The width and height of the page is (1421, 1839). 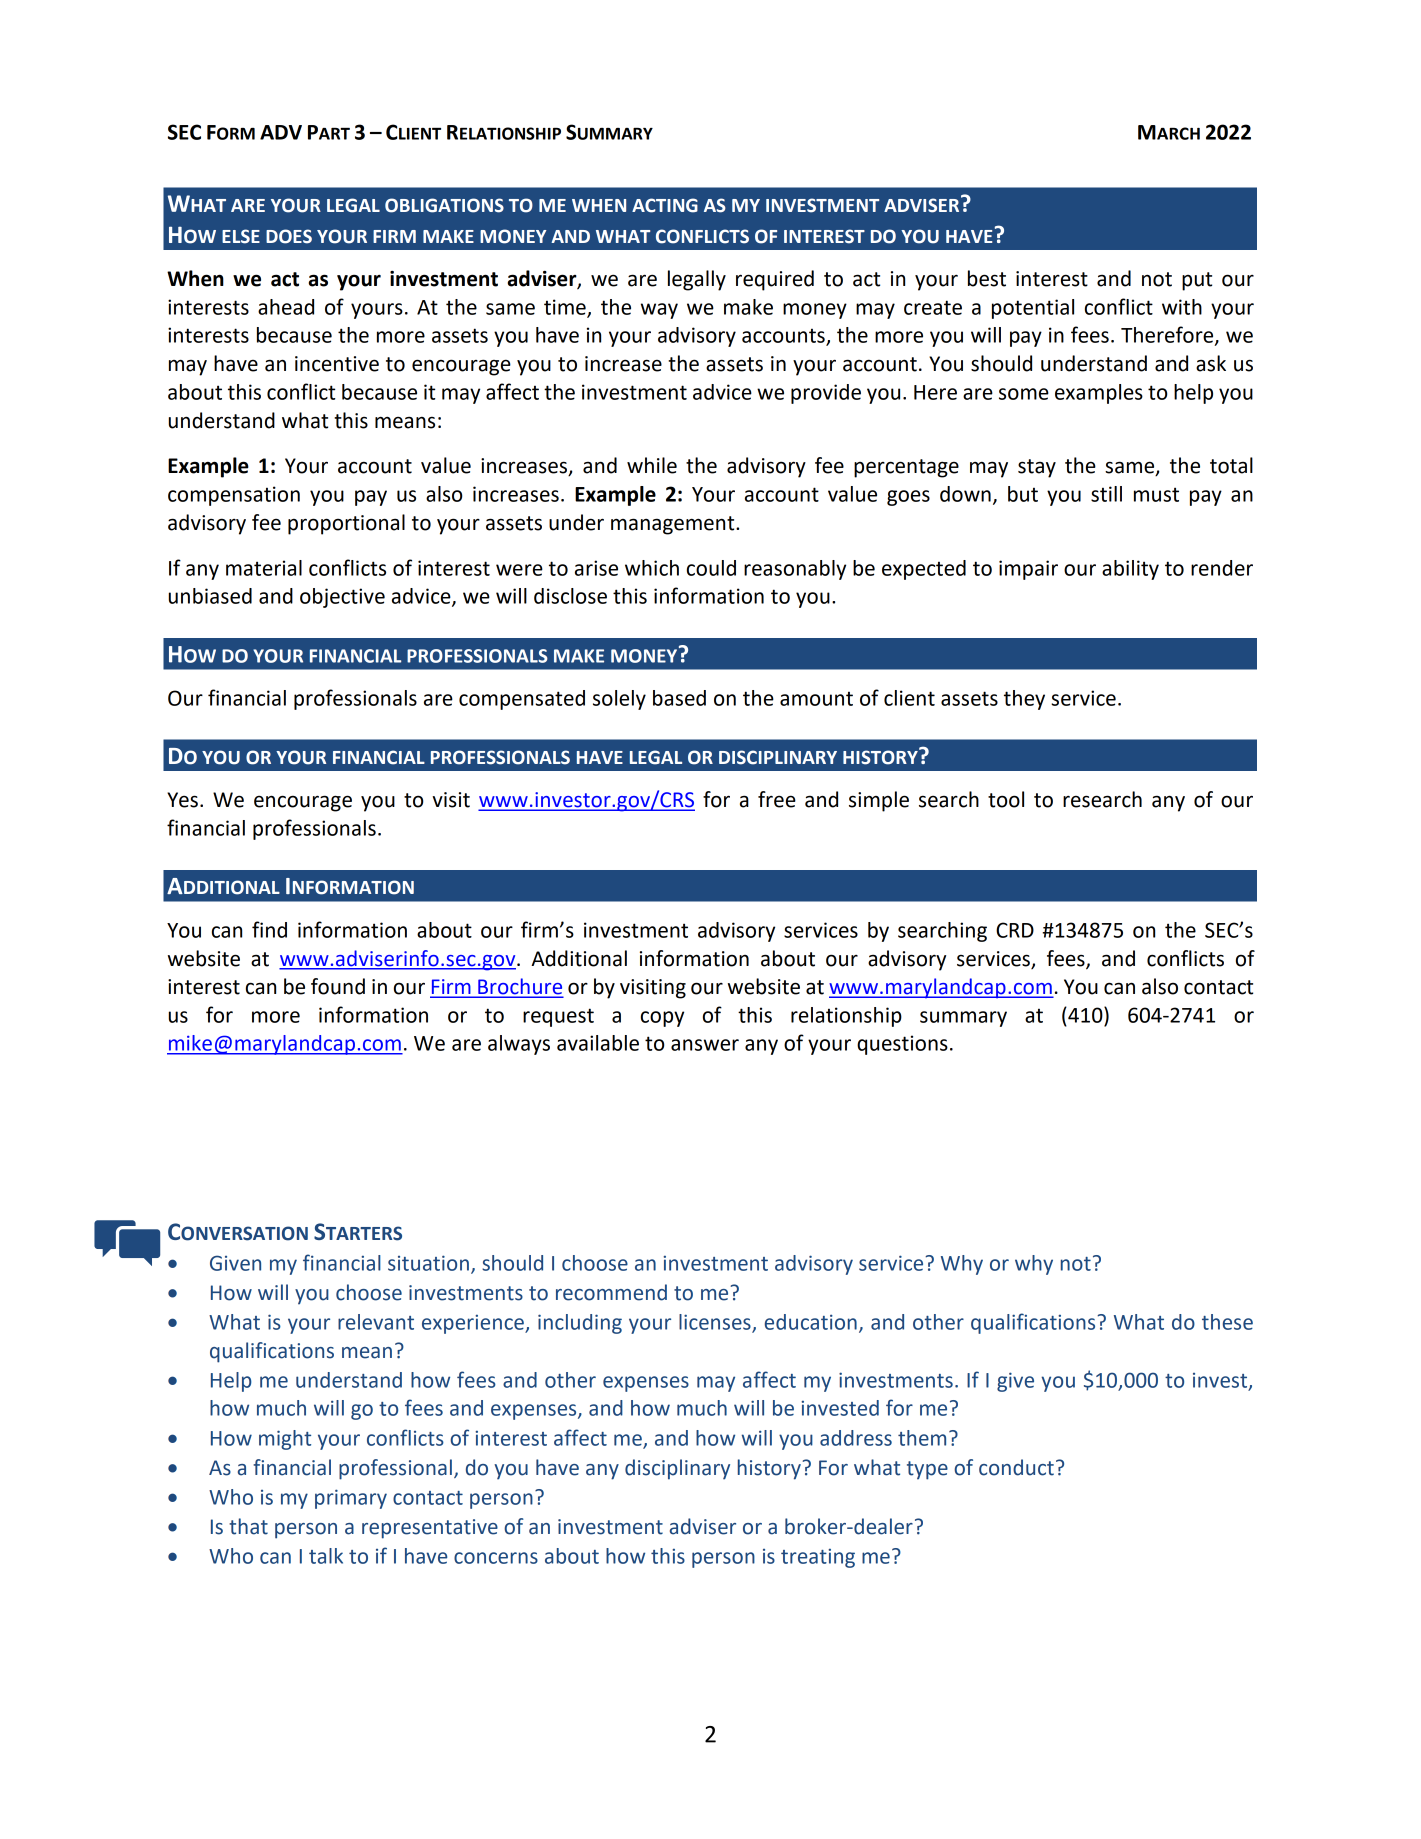 I want to click on found, so click(x=338, y=986).
